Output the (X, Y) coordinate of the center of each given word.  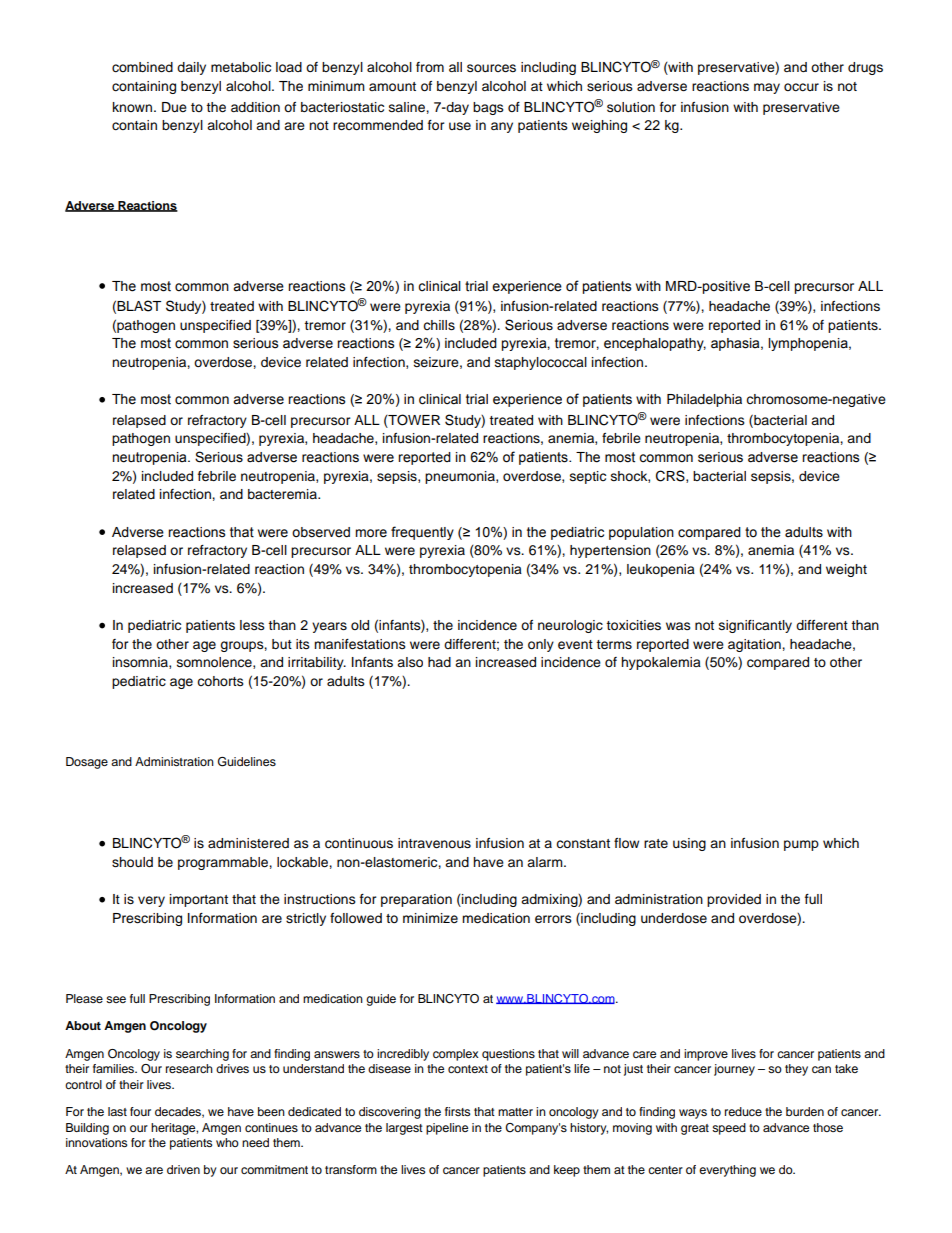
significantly (755, 626)
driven (183, 1169)
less (252, 625)
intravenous (434, 843)
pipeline (447, 1129)
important (199, 900)
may (767, 88)
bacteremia (283, 494)
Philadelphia (704, 400)
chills (439, 325)
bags (488, 108)
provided (734, 900)
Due (174, 107)
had (439, 662)
